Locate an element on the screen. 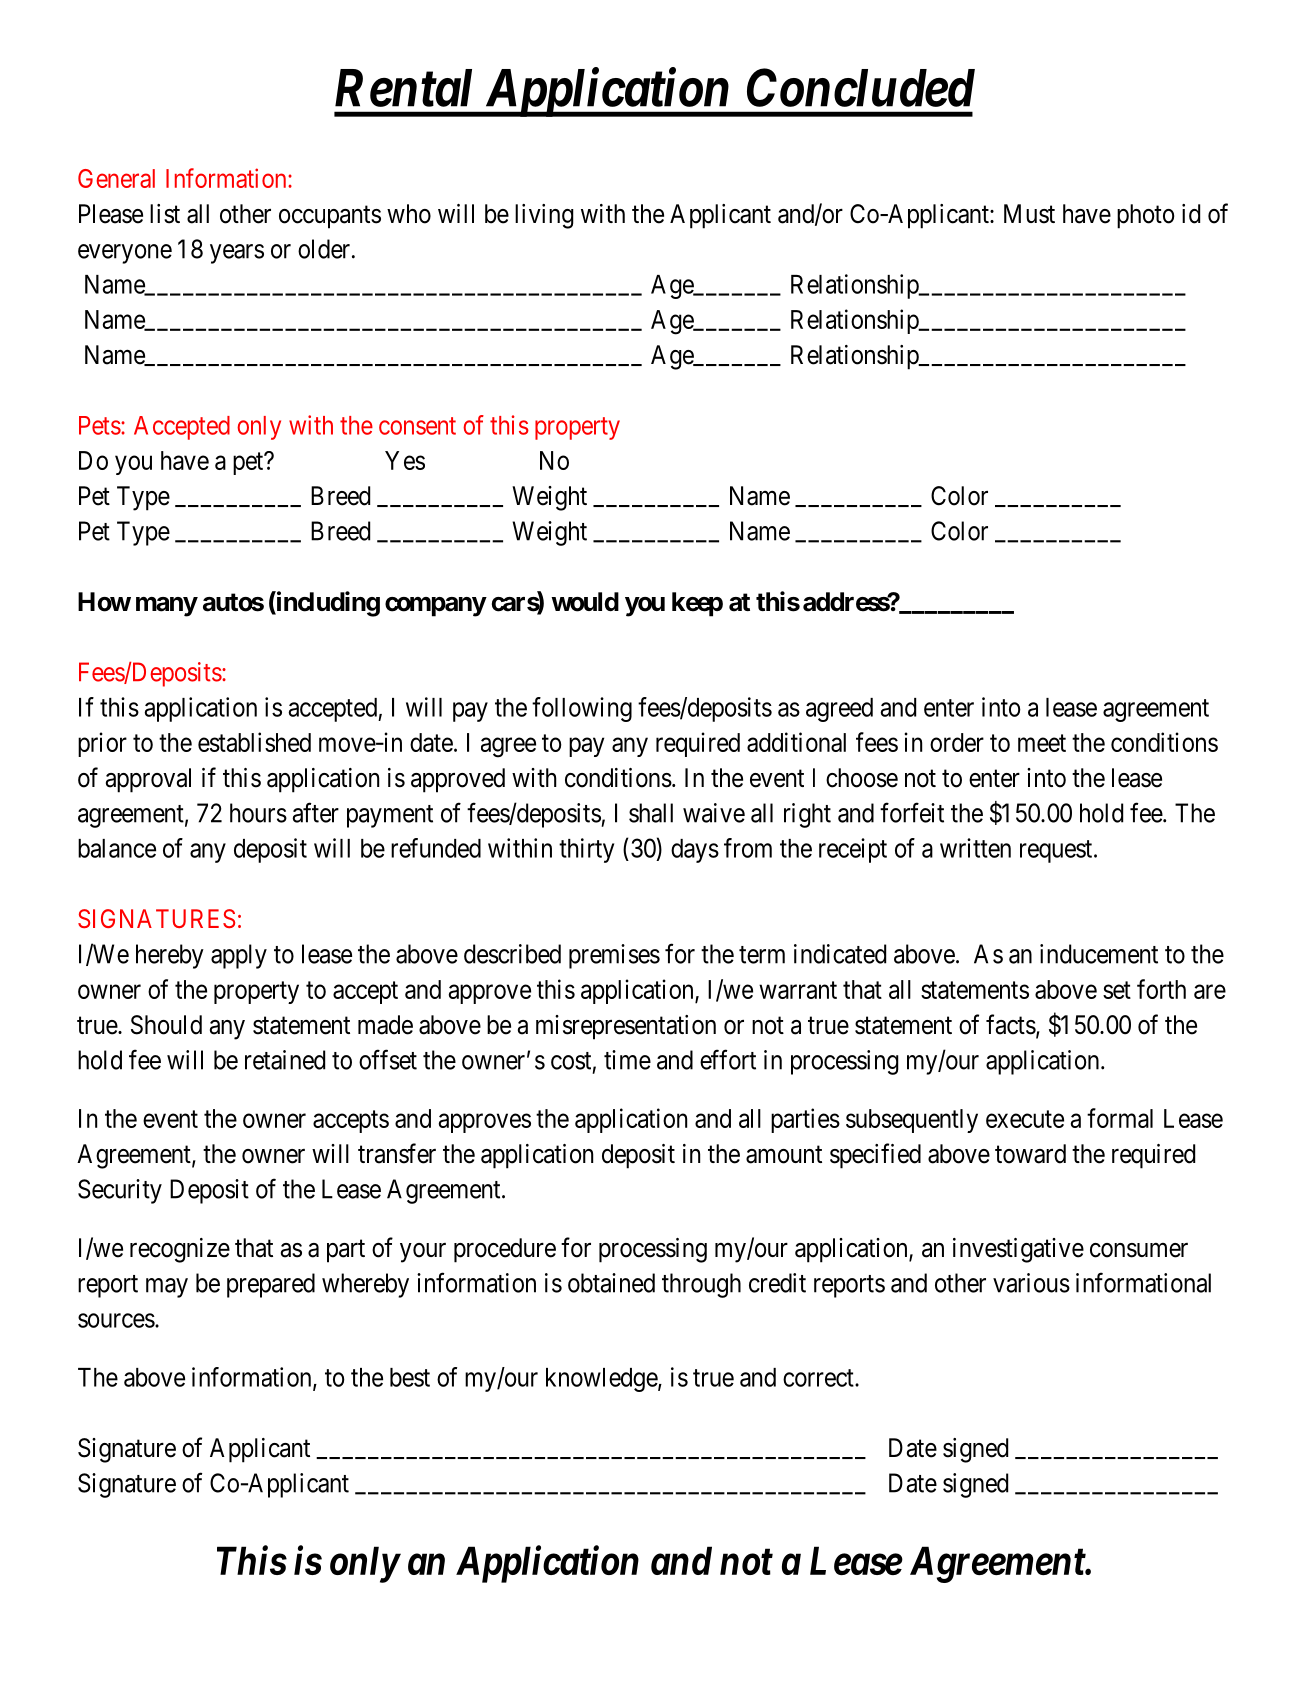  living is located at coordinates (544, 216).
